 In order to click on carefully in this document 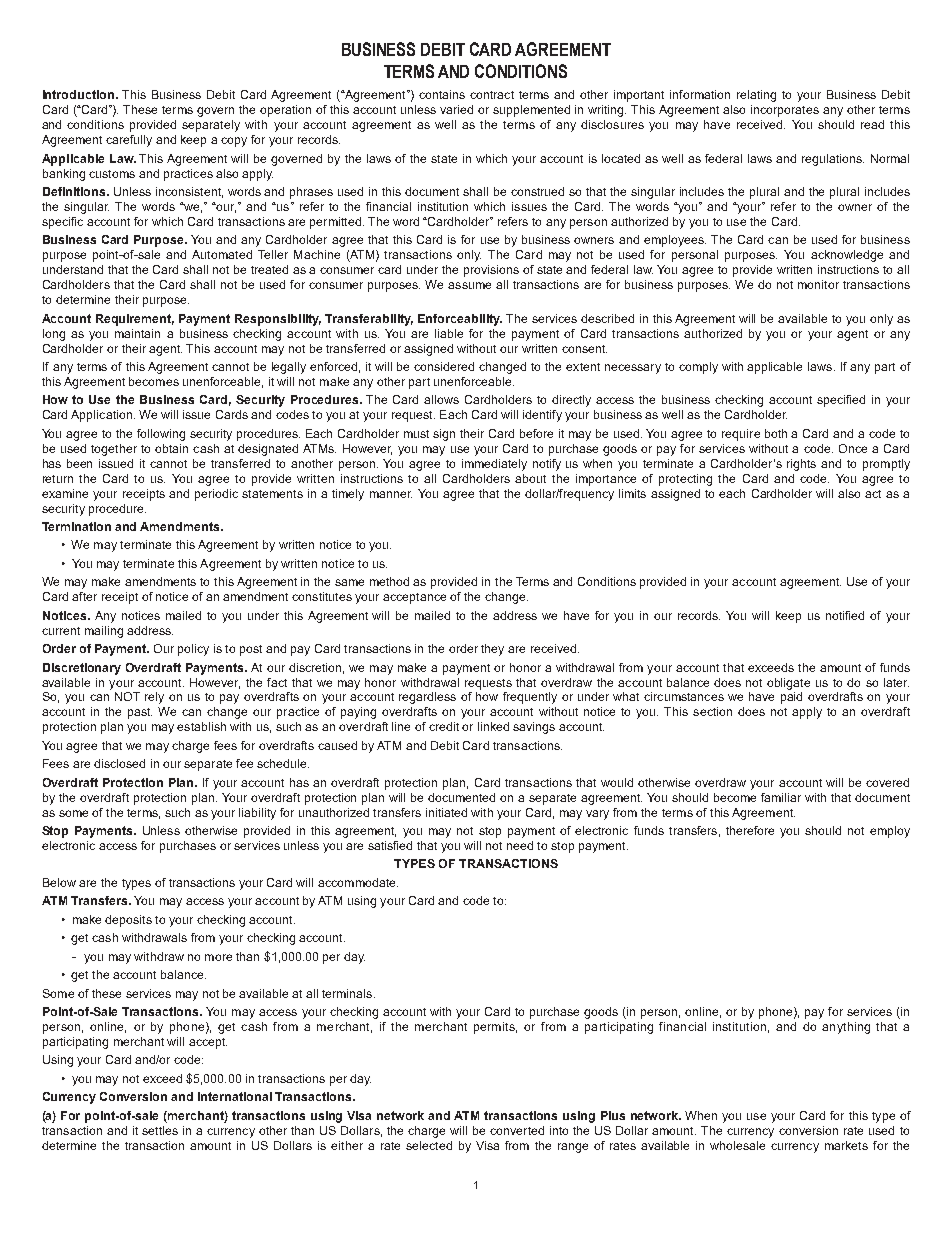, I will do `click(129, 141)`.
